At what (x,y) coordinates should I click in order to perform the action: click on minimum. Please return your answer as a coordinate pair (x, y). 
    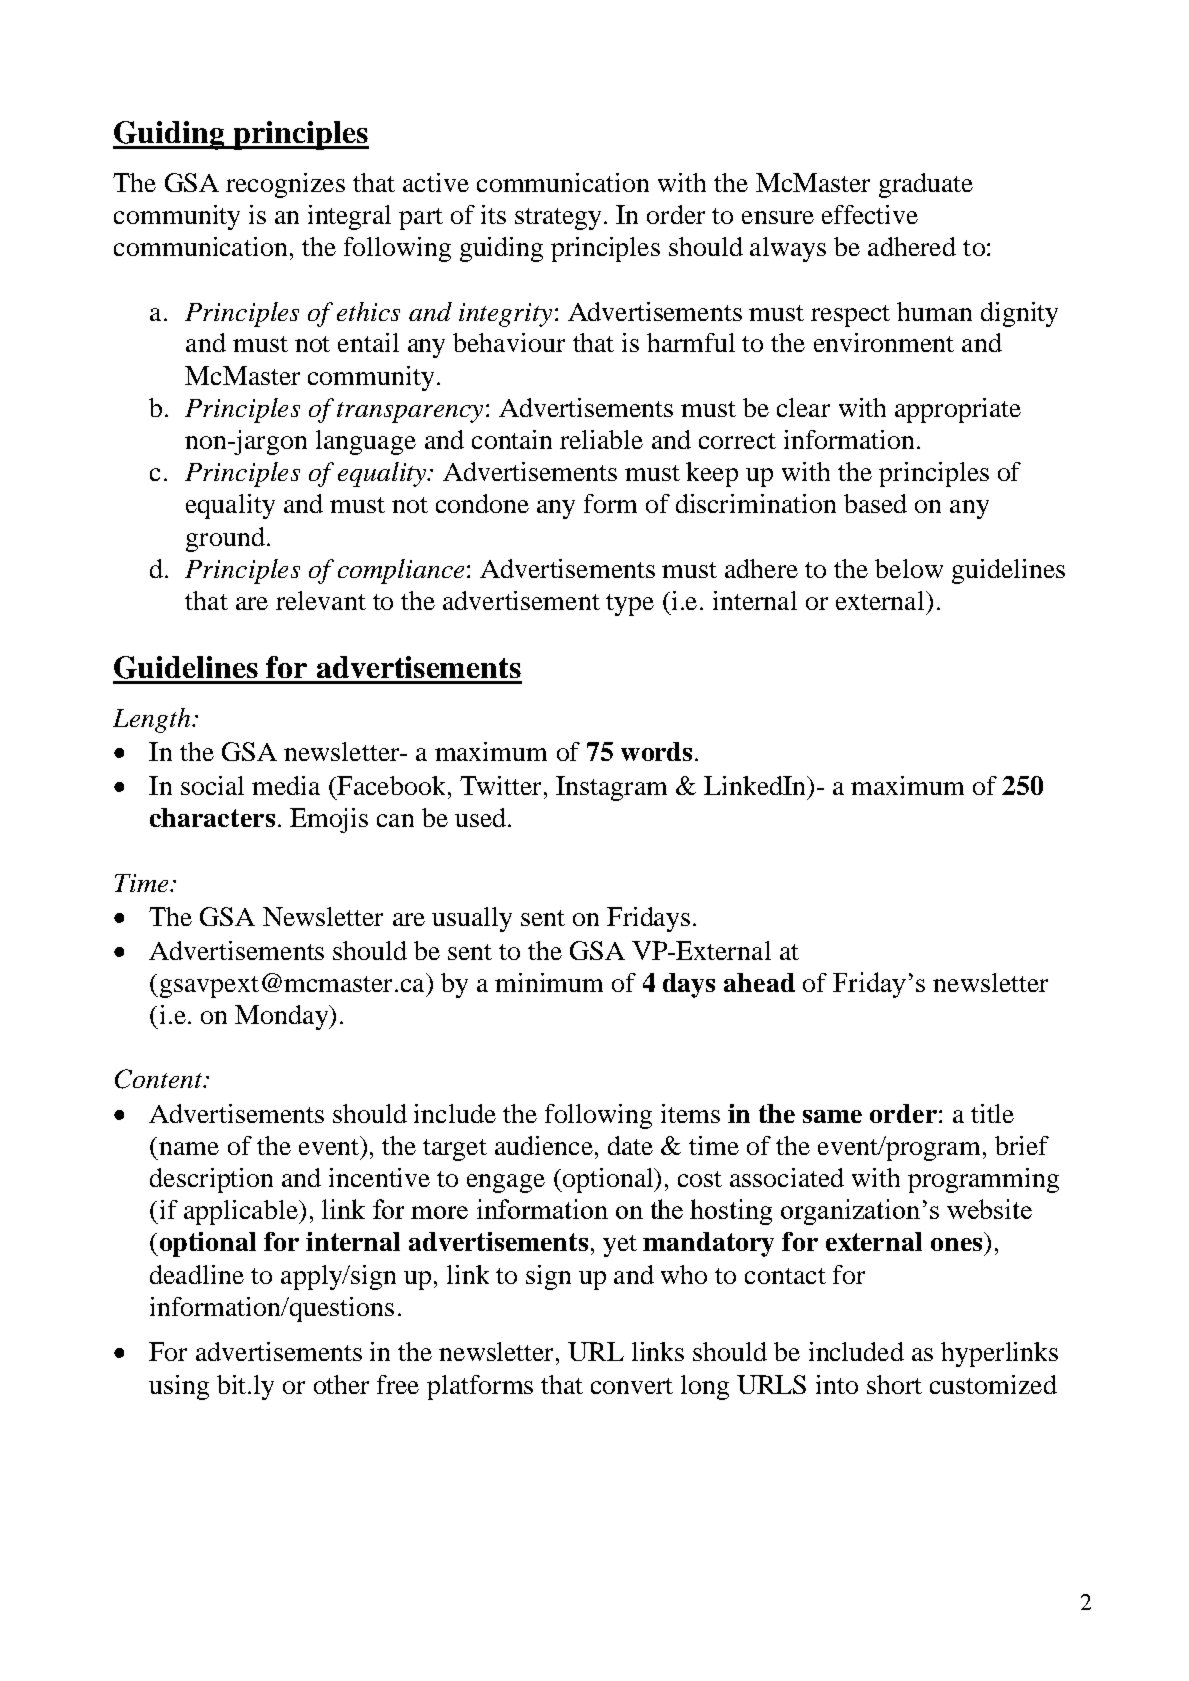
    Looking at the image, I should click on (549, 982).
